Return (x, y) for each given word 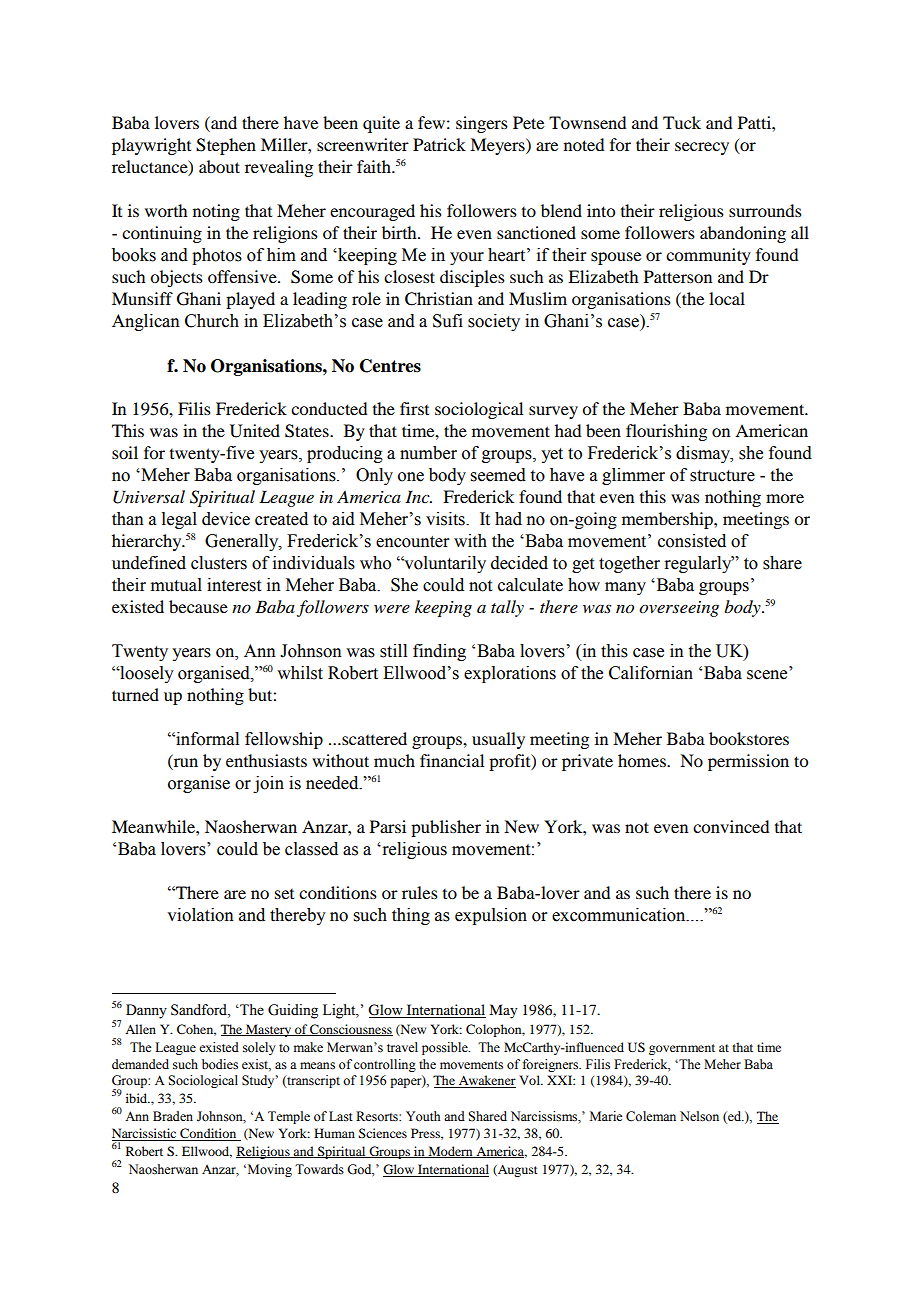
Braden (173, 1116)
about (219, 166)
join (268, 784)
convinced (731, 826)
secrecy (702, 148)
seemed (498, 475)
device (226, 519)
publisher (446, 828)
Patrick (439, 144)
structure (722, 476)
